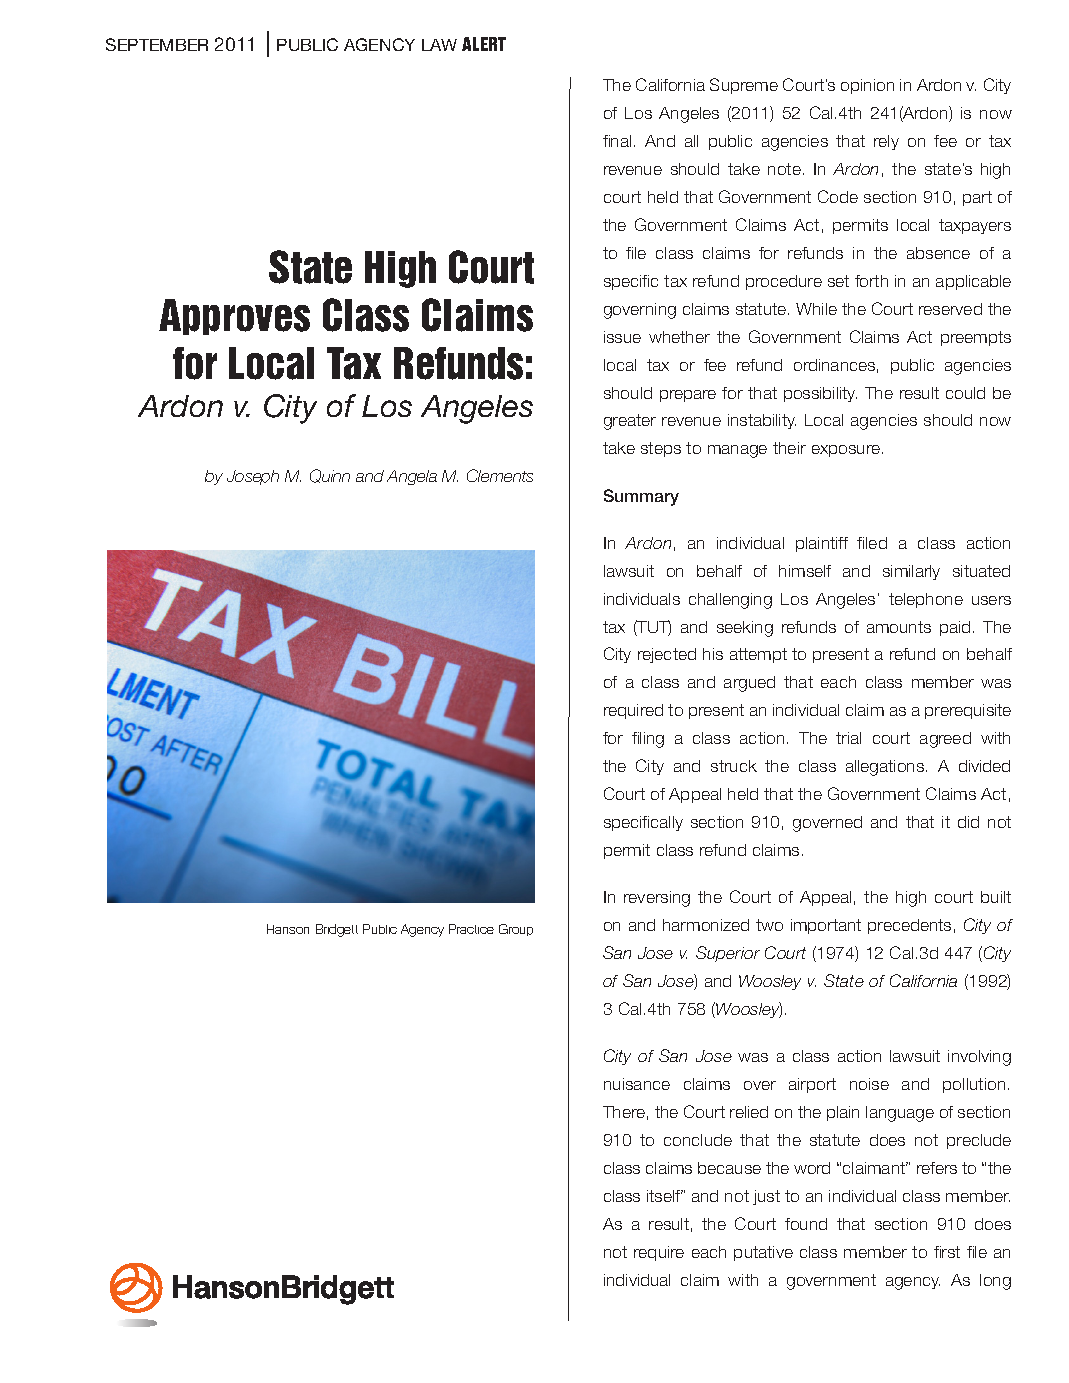 The width and height of the image is (1069, 1383). I want to click on opinion, so click(867, 86).
